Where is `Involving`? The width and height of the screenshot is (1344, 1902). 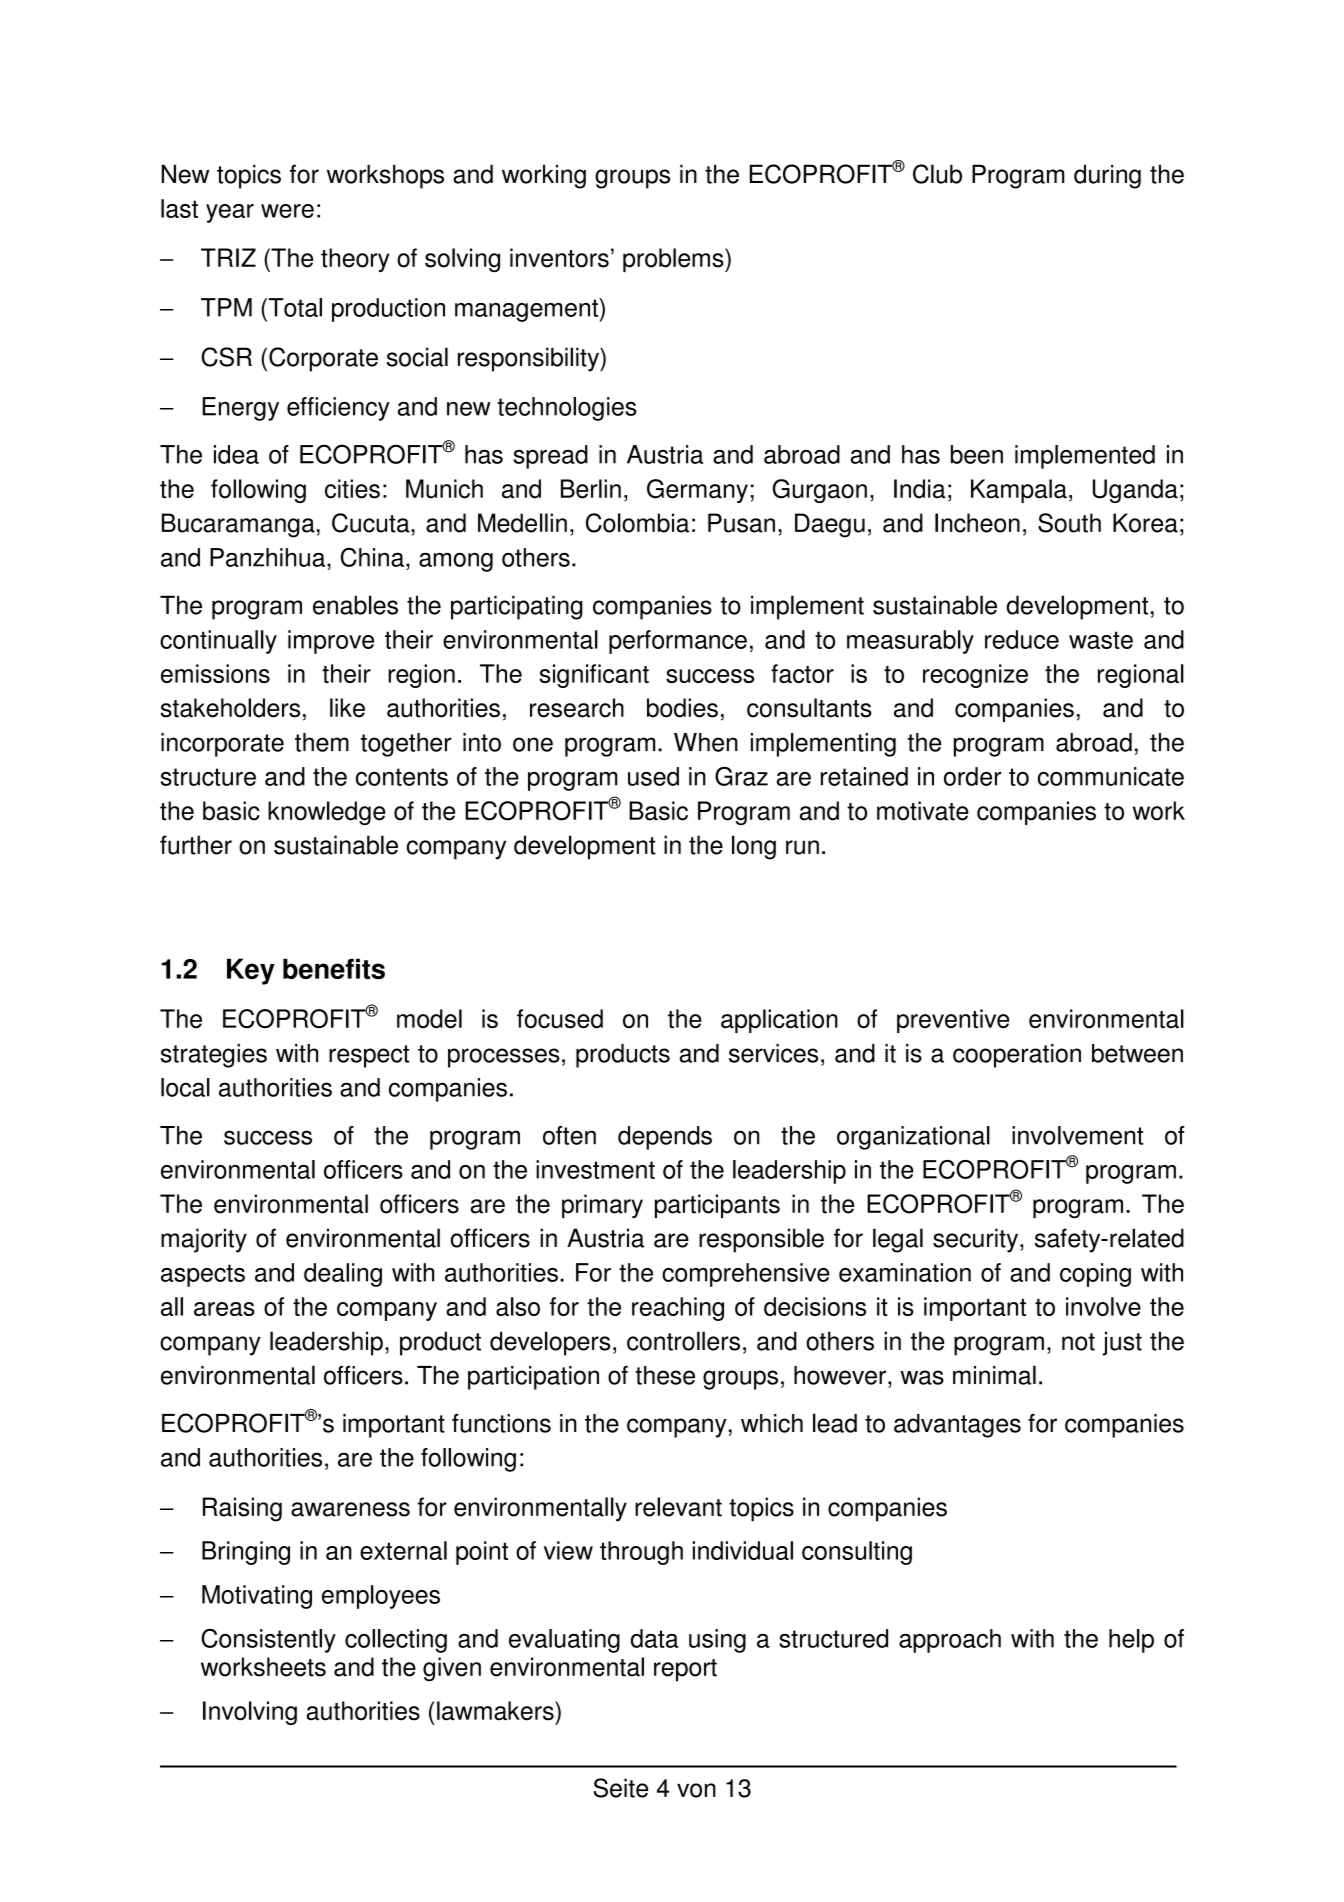
Involving is located at coordinates (250, 1713).
